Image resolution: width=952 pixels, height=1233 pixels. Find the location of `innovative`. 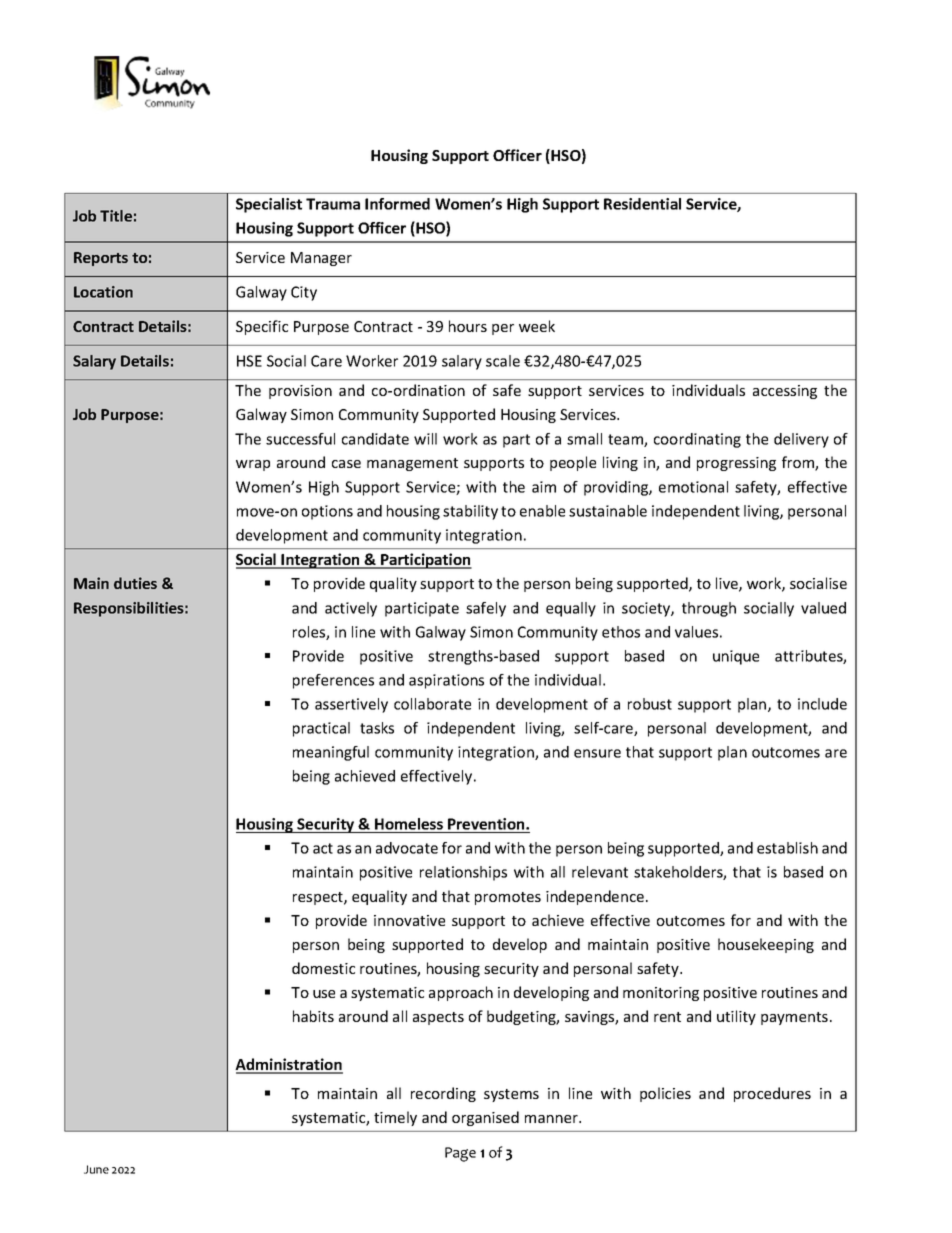

innovative is located at coordinates (409, 920).
